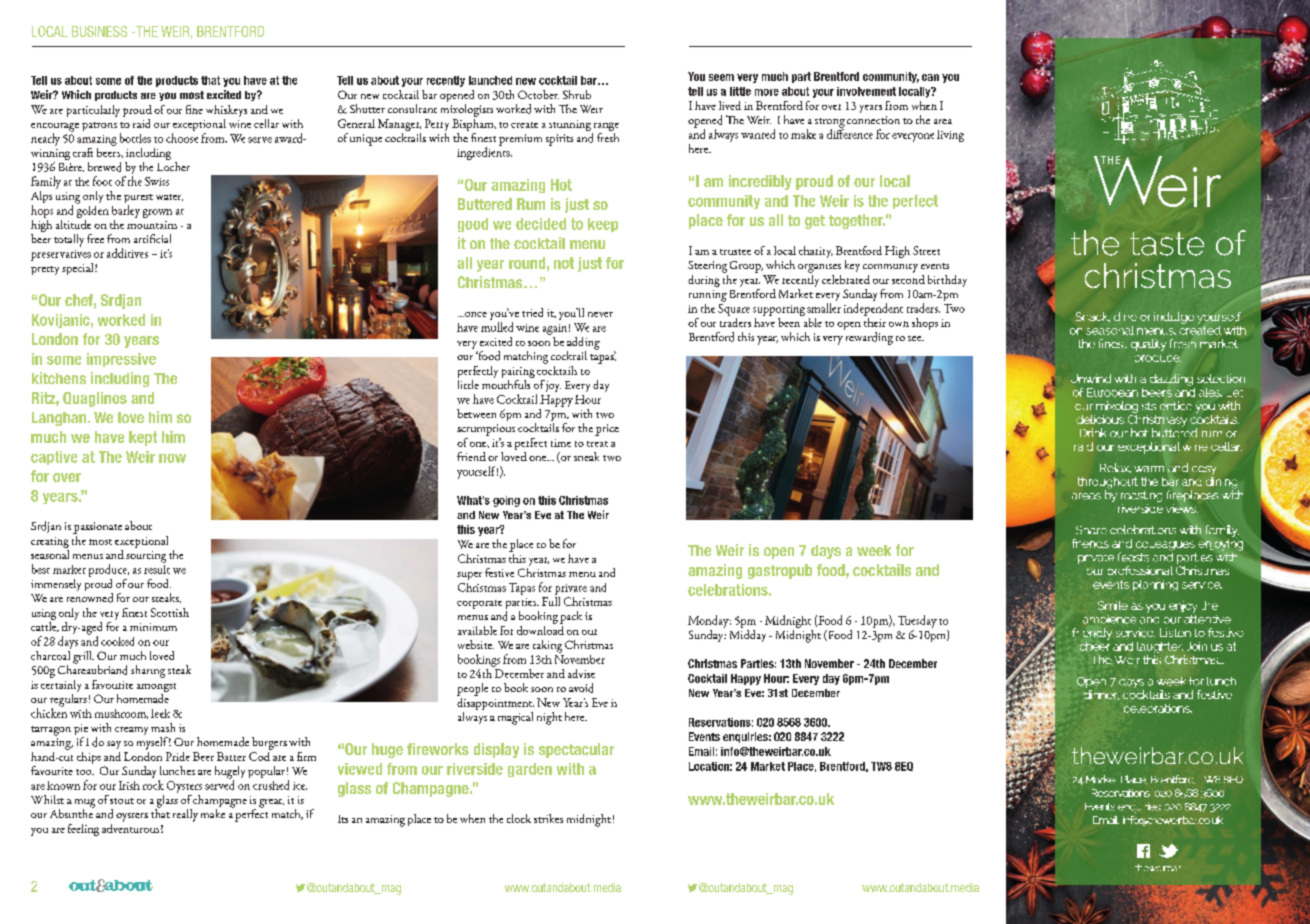 Image resolution: width=1310 pixels, height=924 pixels. What do you see at coordinates (490, 80) in the screenshot?
I see `launched` at bounding box center [490, 80].
